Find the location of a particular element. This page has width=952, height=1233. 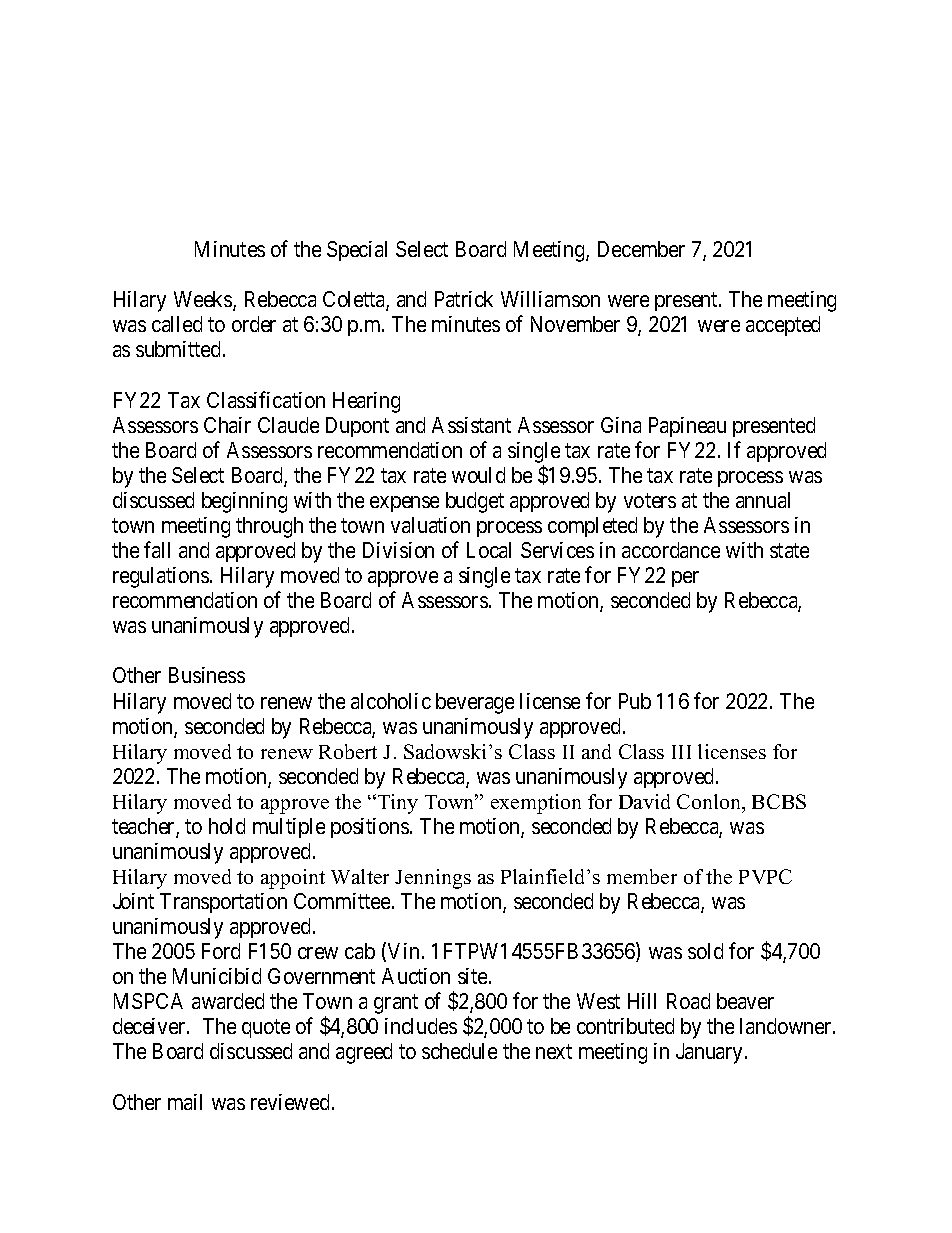

Weeks is located at coordinates (204, 301).
